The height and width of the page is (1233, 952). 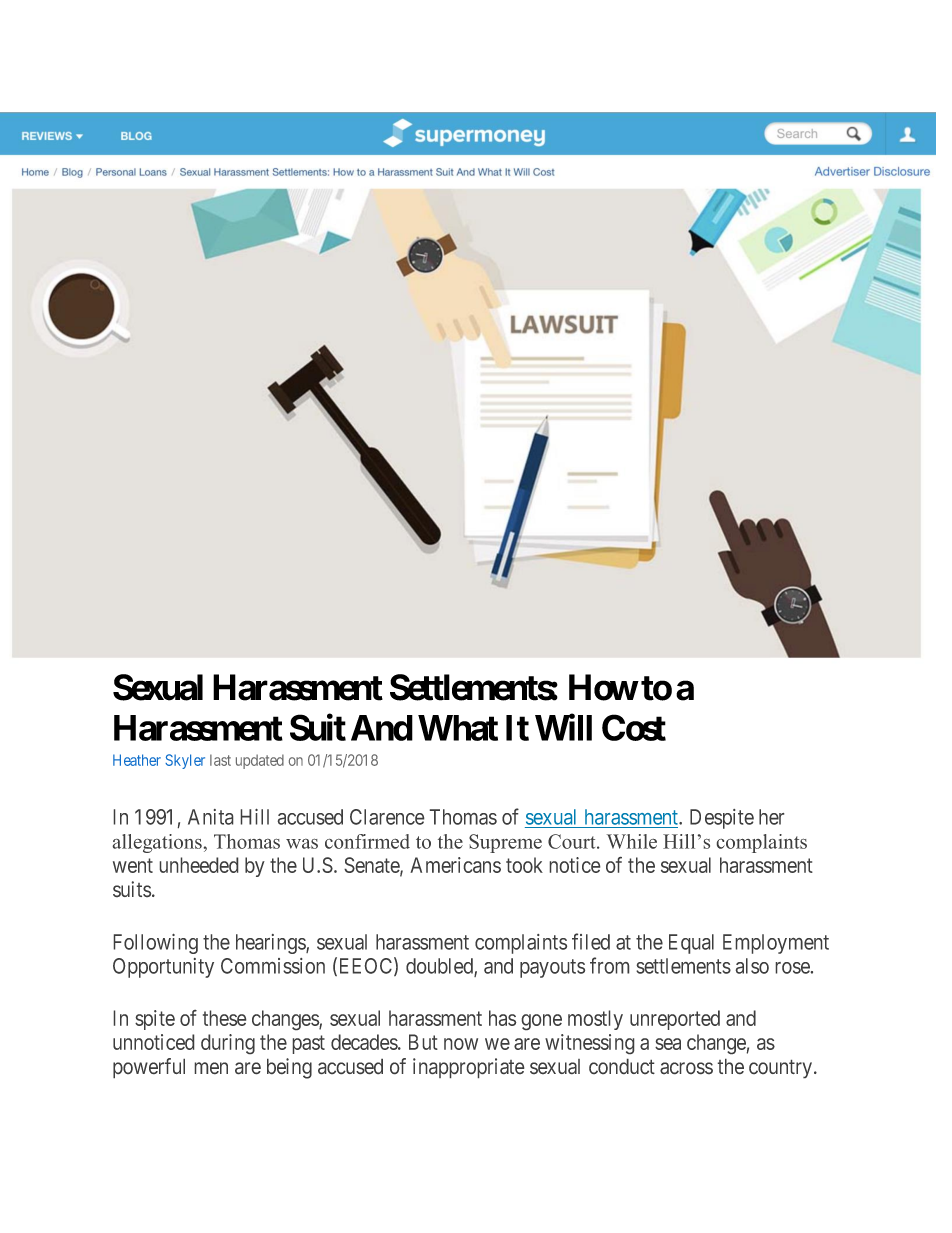 What do you see at coordinates (220, 760) in the page?
I see `last` at bounding box center [220, 760].
